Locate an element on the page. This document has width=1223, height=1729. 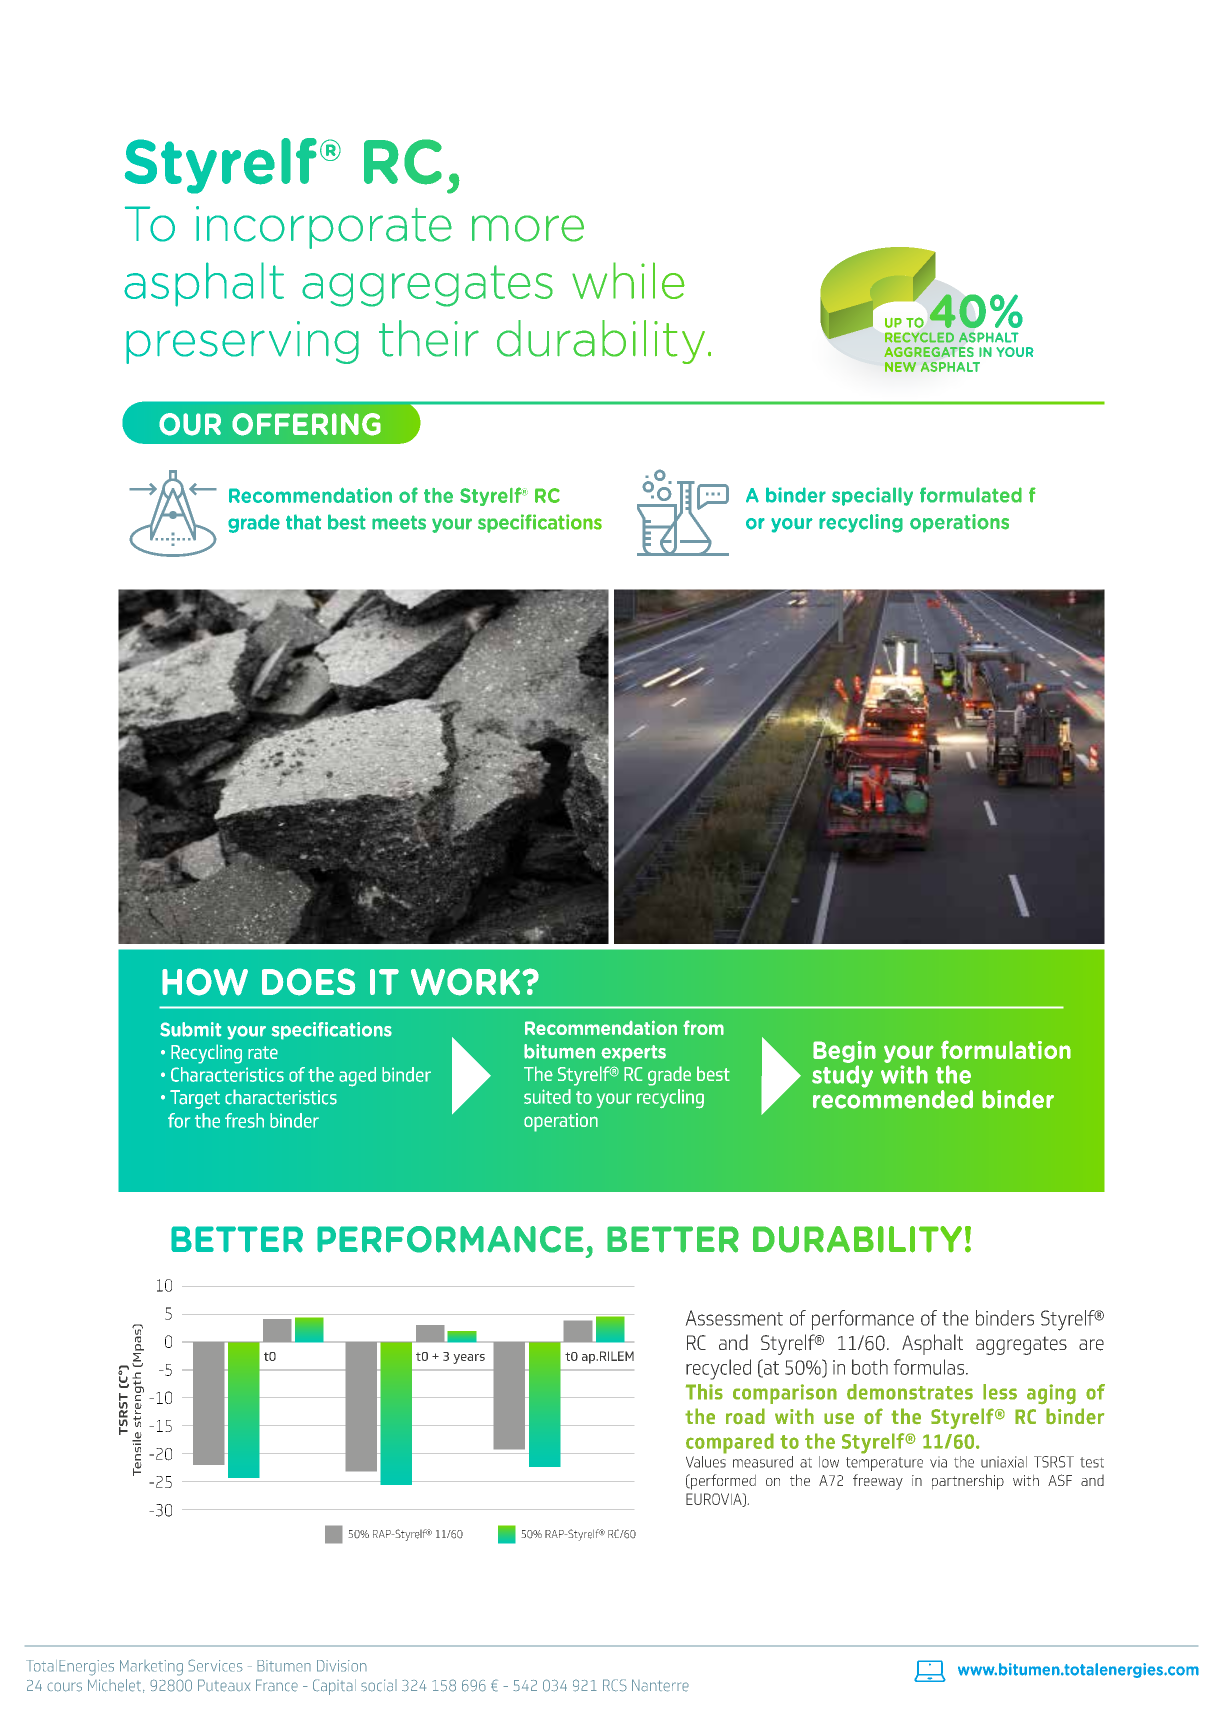
NEW is located at coordinates (900, 367).
